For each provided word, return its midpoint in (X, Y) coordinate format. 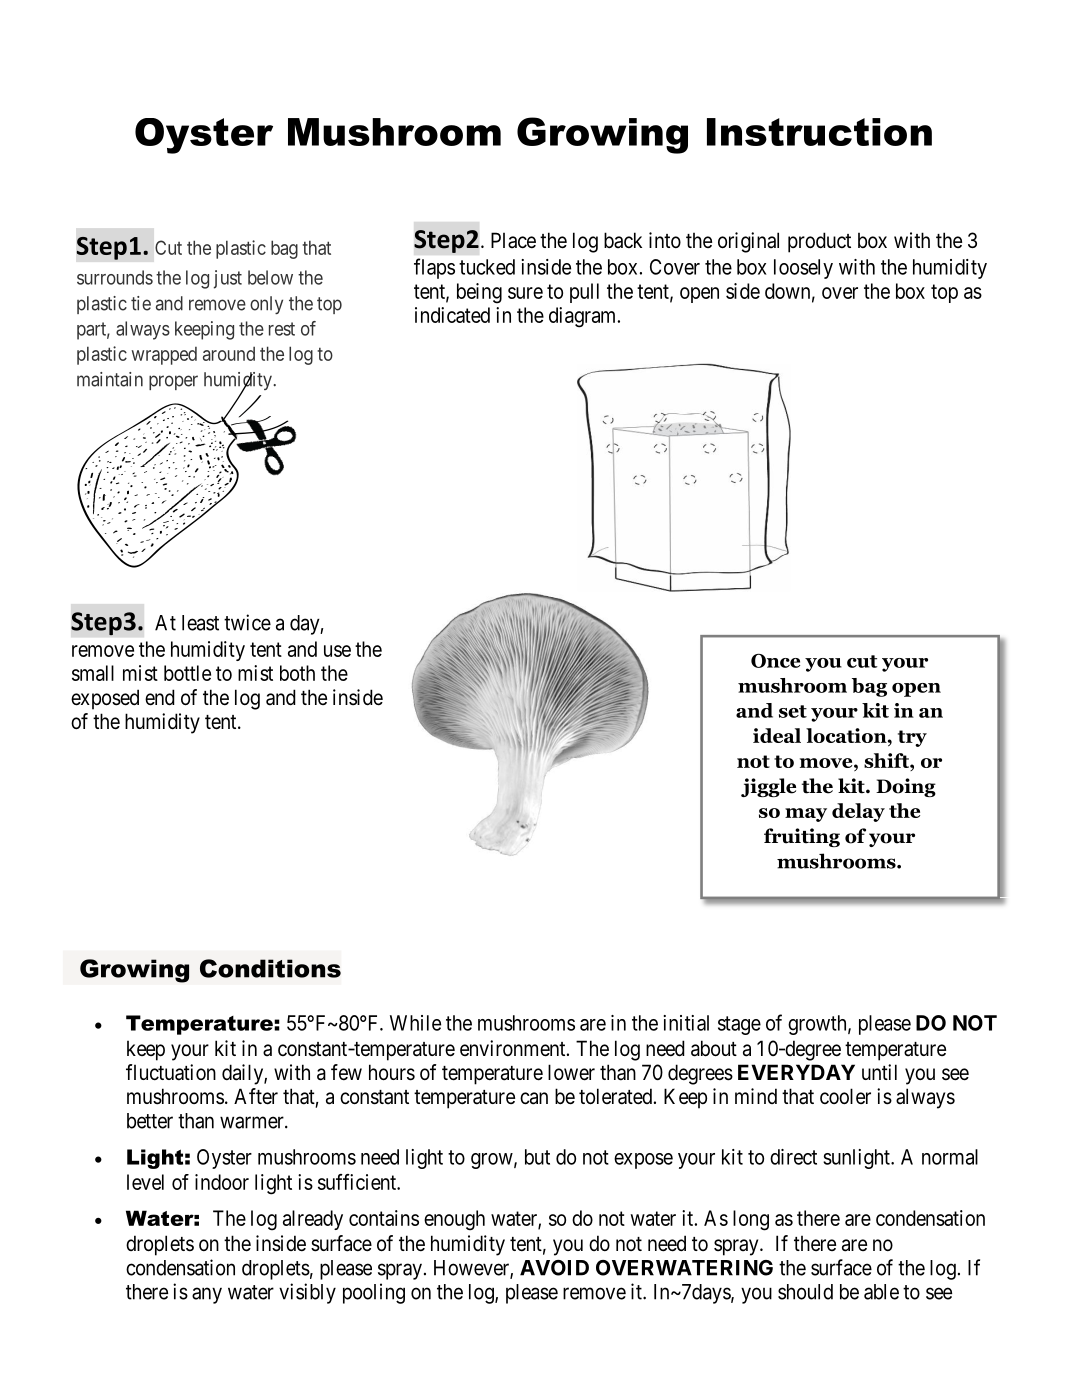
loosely (803, 269)
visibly (307, 1293)
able (881, 1292)
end (160, 697)
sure (525, 293)
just (228, 279)
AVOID (554, 1268)
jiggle (768, 787)
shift (887, 762)
